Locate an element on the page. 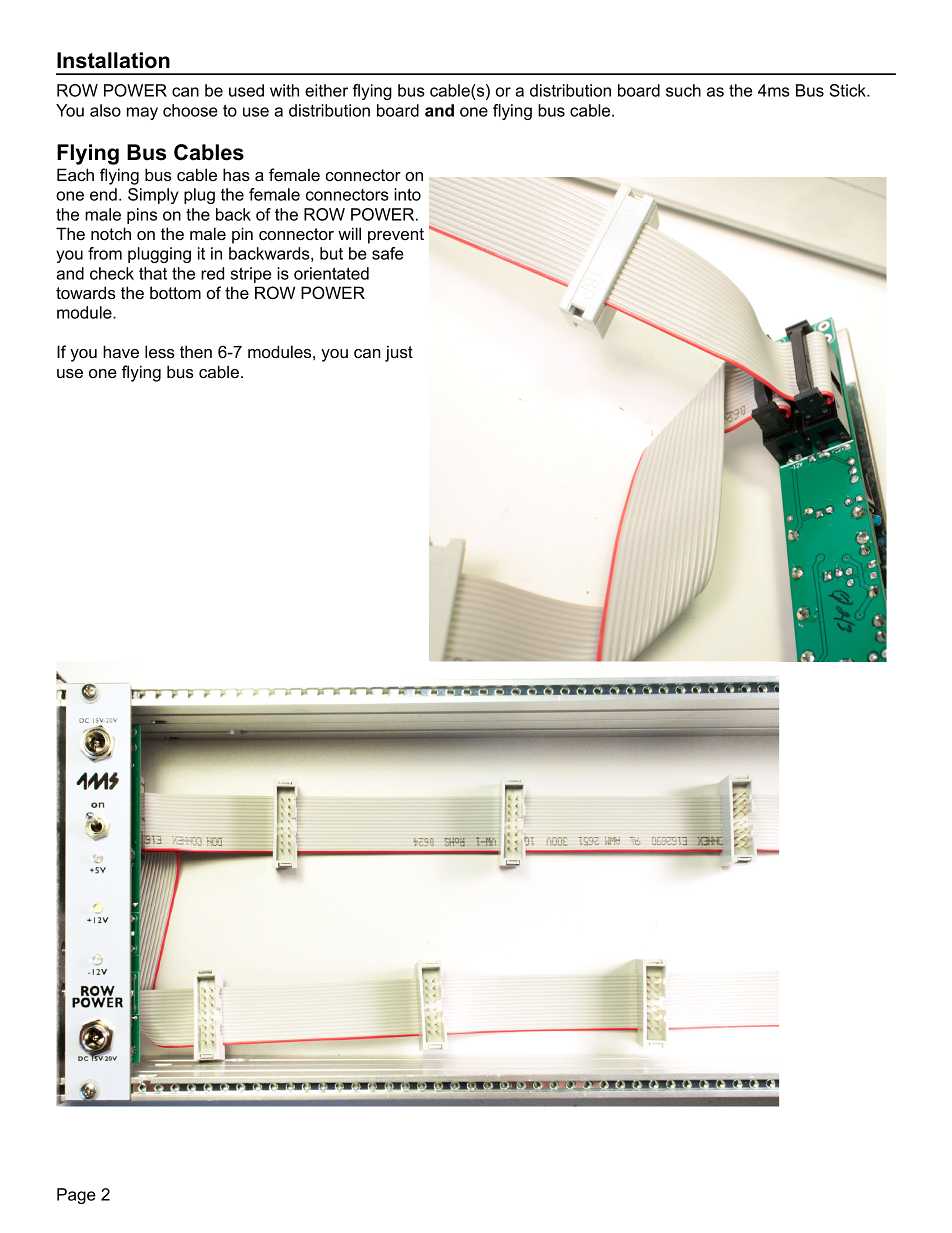 The height and width of the document is (1233, 952). either is located at coordinates (326, 90).
